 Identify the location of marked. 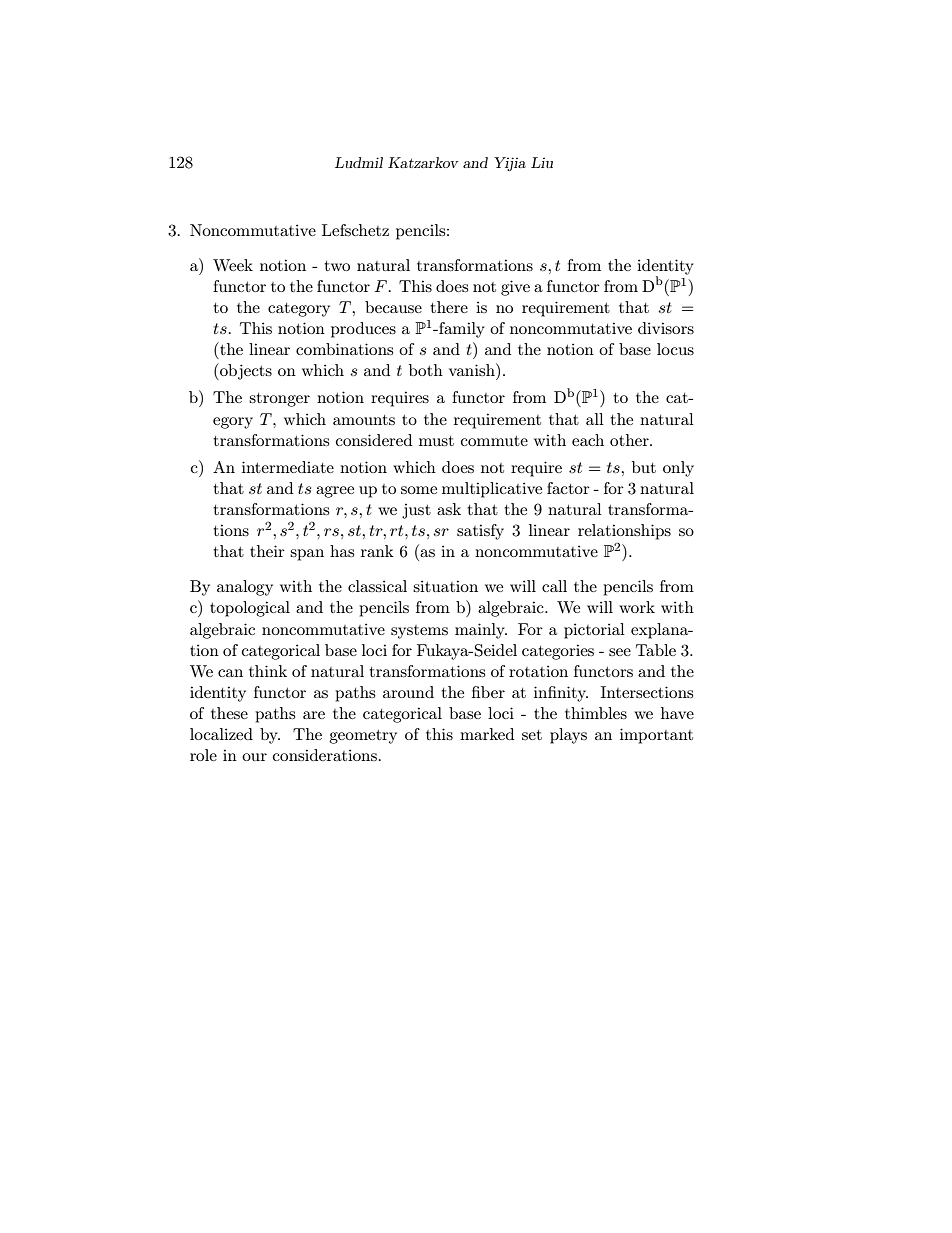
(487, 734).
